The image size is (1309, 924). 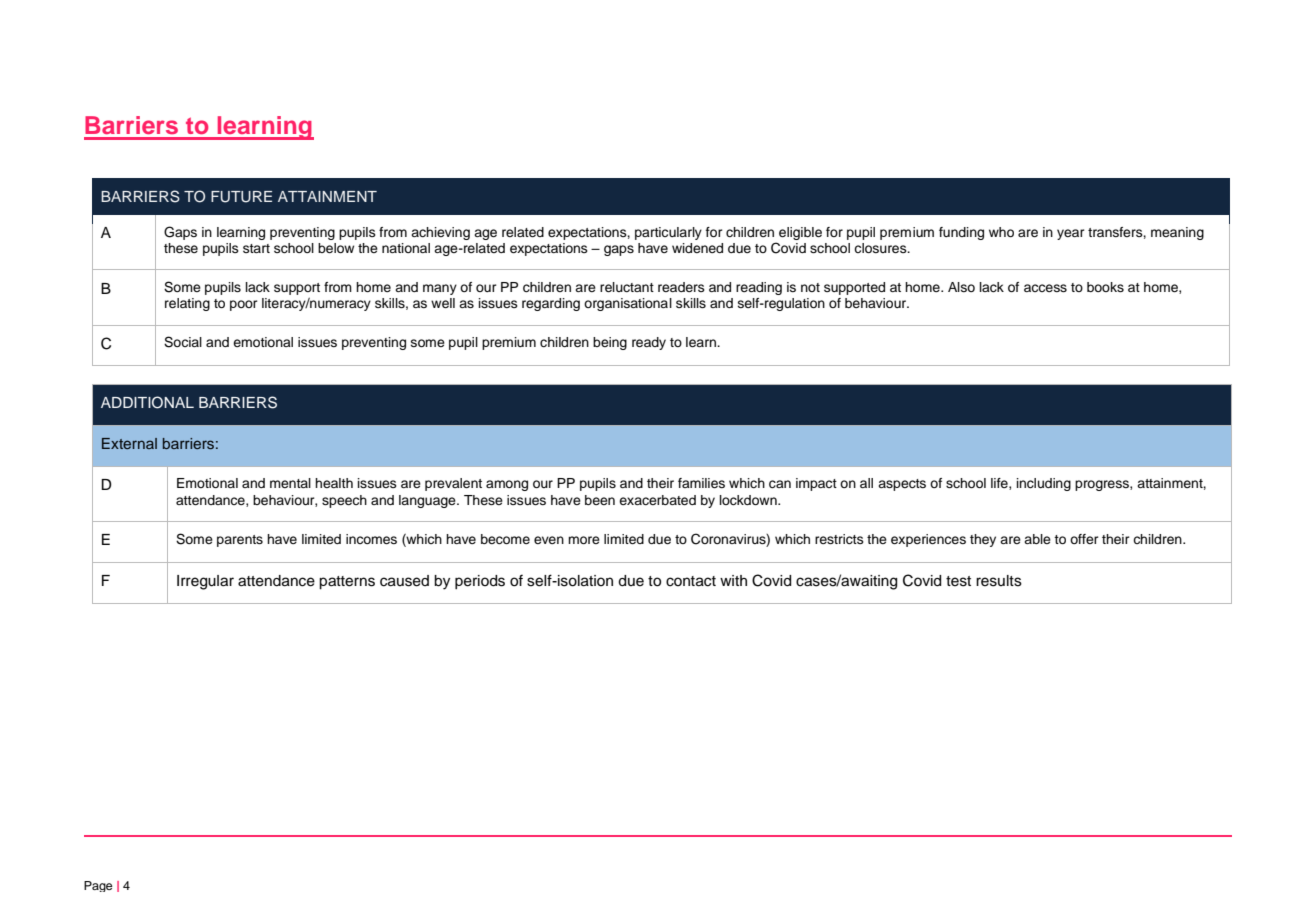 I want to click on year, so click(x=1071, y=234).
